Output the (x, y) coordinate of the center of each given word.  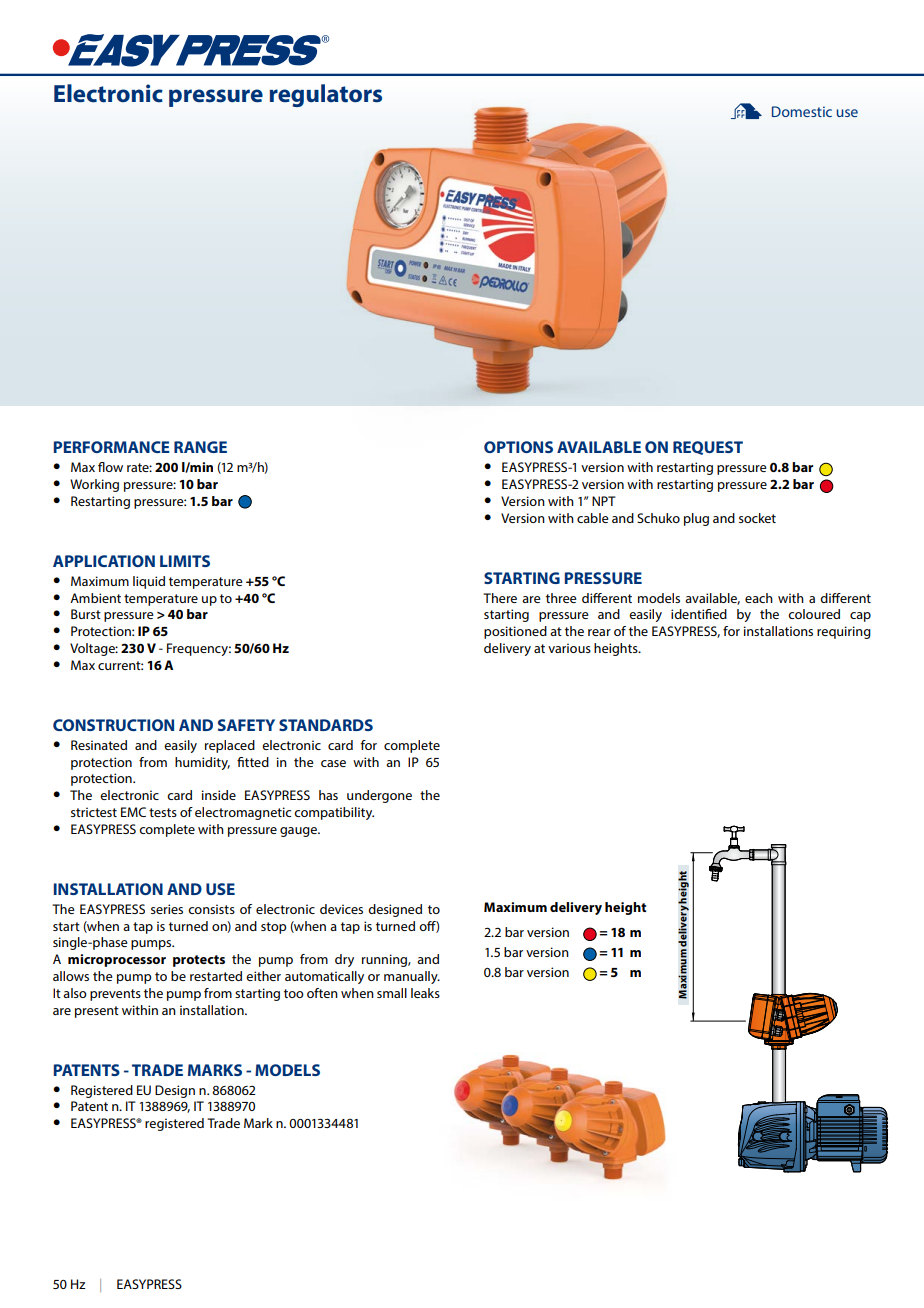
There (500, 598)
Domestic (802, 111)
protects (199, 961)
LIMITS (185, 561)
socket (757, 518)
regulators (326, 95)
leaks (425, 993)
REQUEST (708, 448)
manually (412, 977)
